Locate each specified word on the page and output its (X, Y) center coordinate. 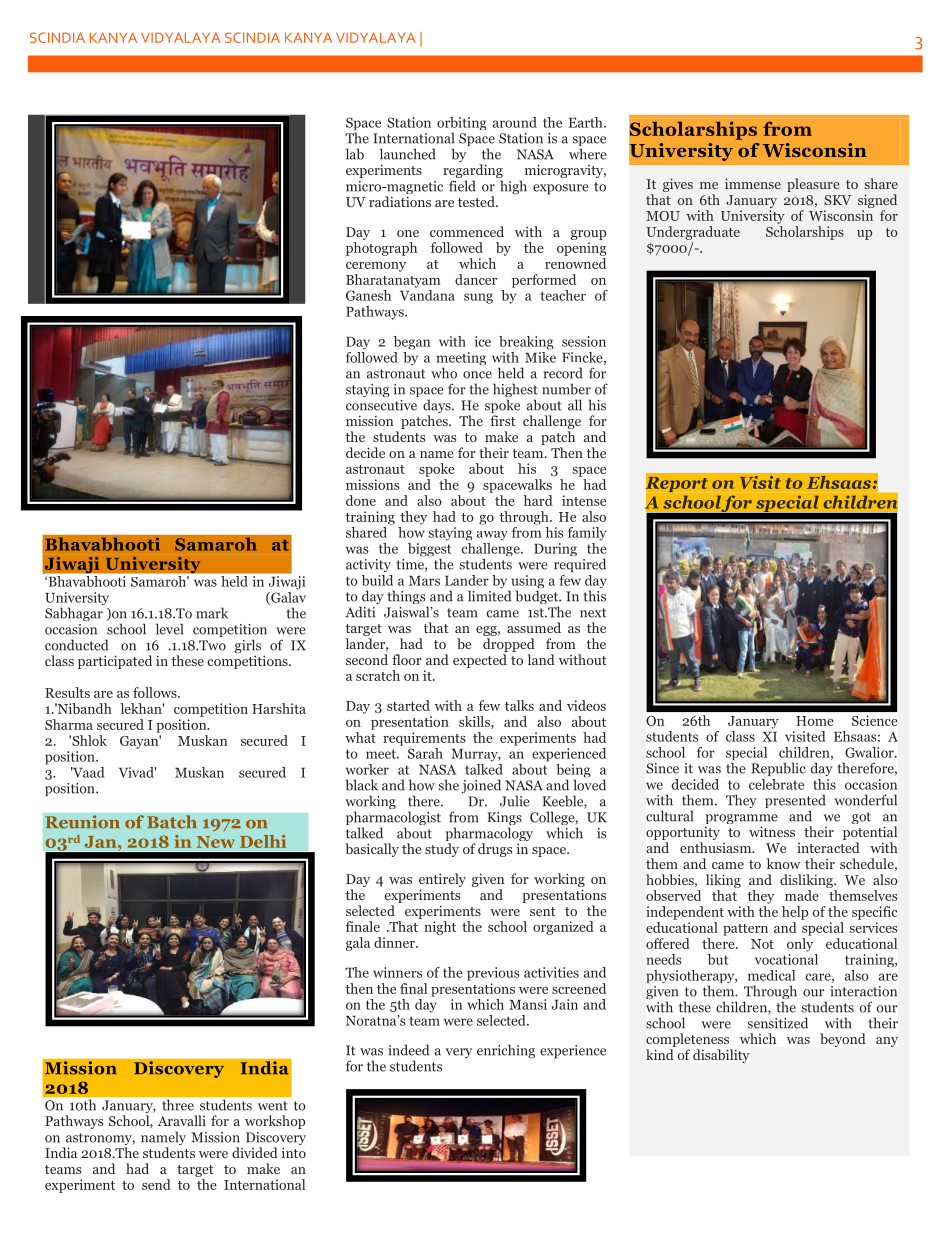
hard (538, 500)
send (156, 1184)
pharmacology (489, 835)
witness (772, 831)
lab (355, 154)
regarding (473, 172)
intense (584, 500)
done (361, 500)
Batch (172, 822)
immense (753, 183)
